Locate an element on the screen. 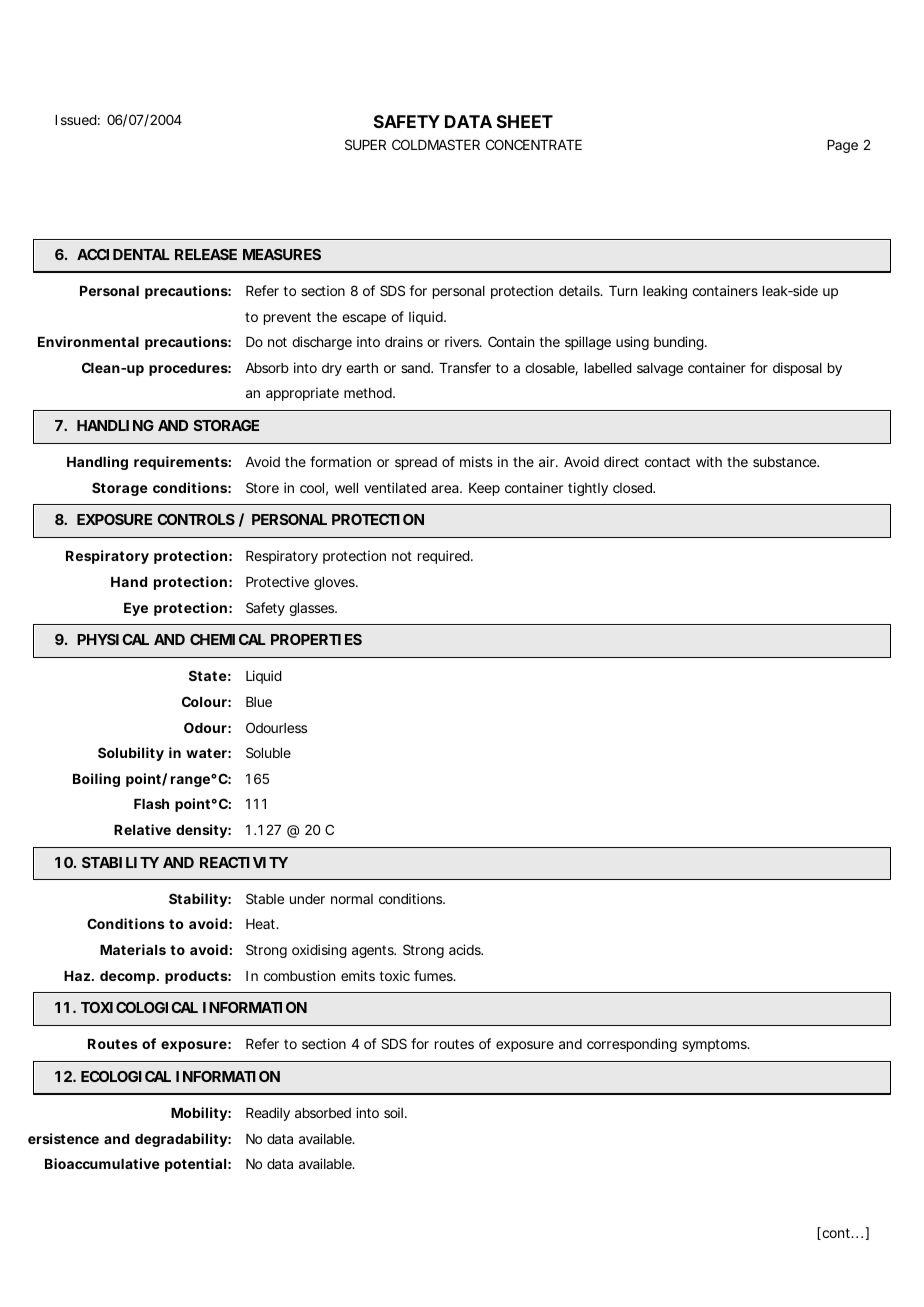 This screenshot has height=1307, width=924. disposal is located at coordinates (797, 369).
